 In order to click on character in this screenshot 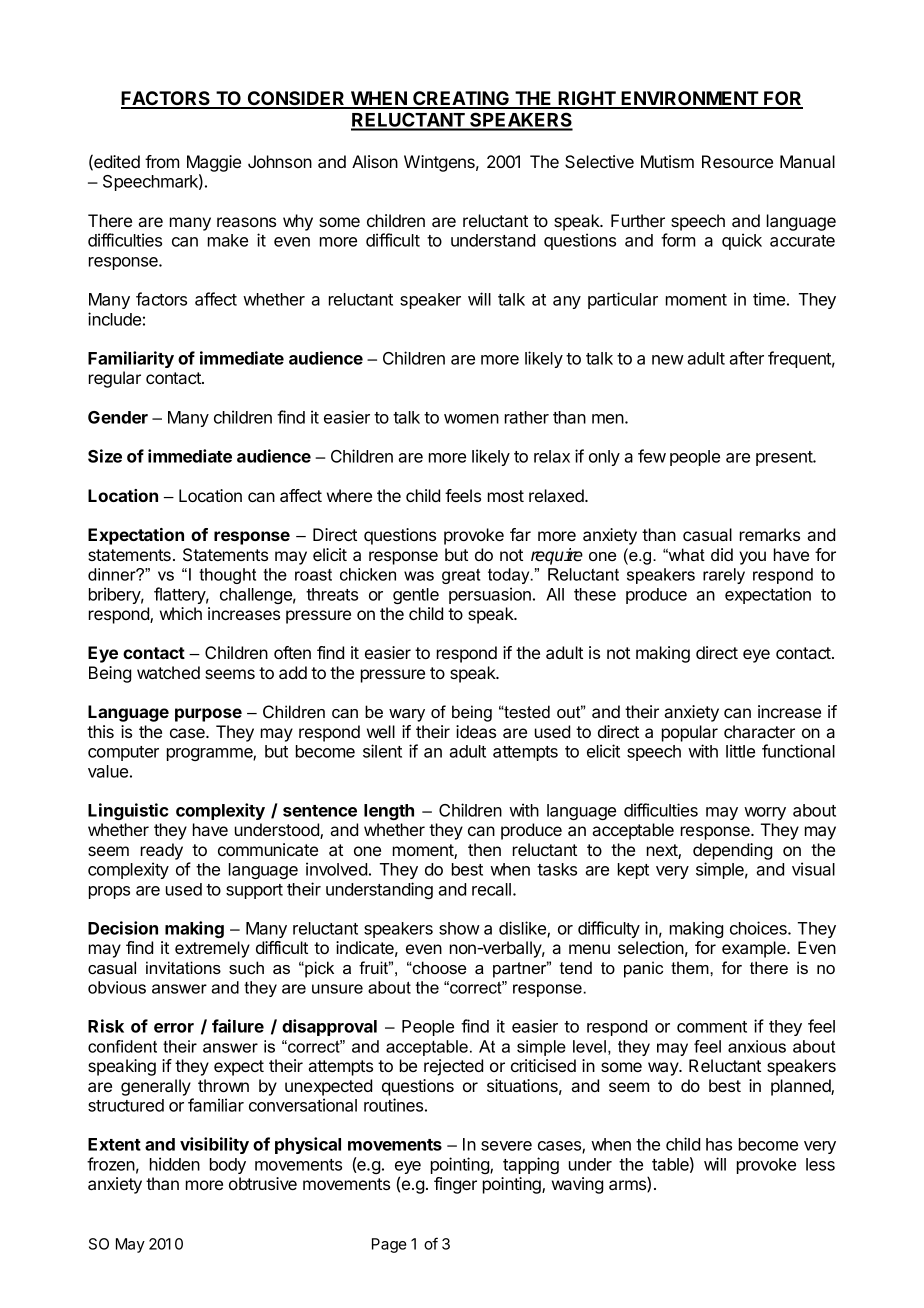, I will do `click(759, 731)`.
